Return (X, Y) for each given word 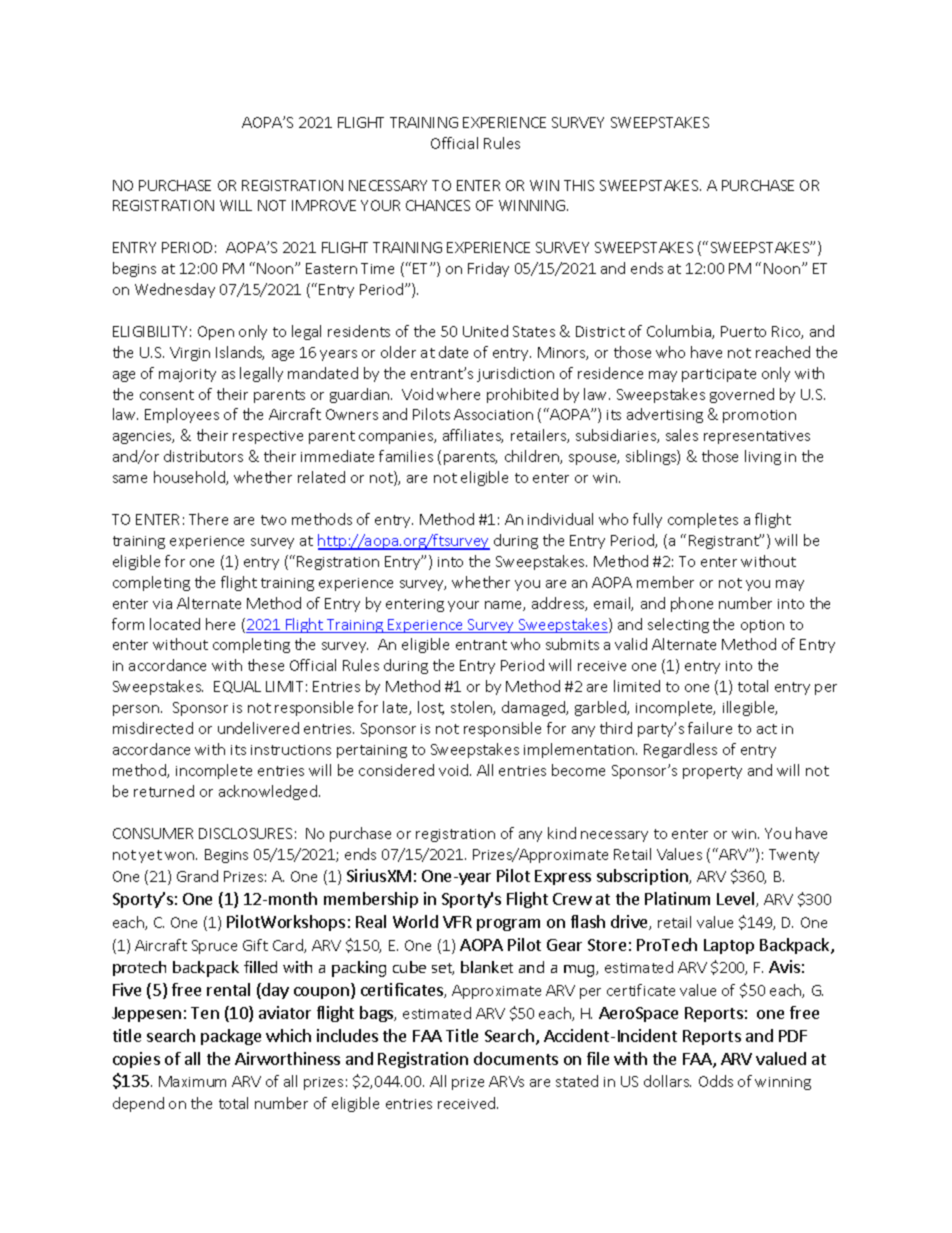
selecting (678, 625)
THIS (579, 185)
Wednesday (175, 290)
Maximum (192, 1081)
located (175, 624)
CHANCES (438, 205)
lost (431, 708)
